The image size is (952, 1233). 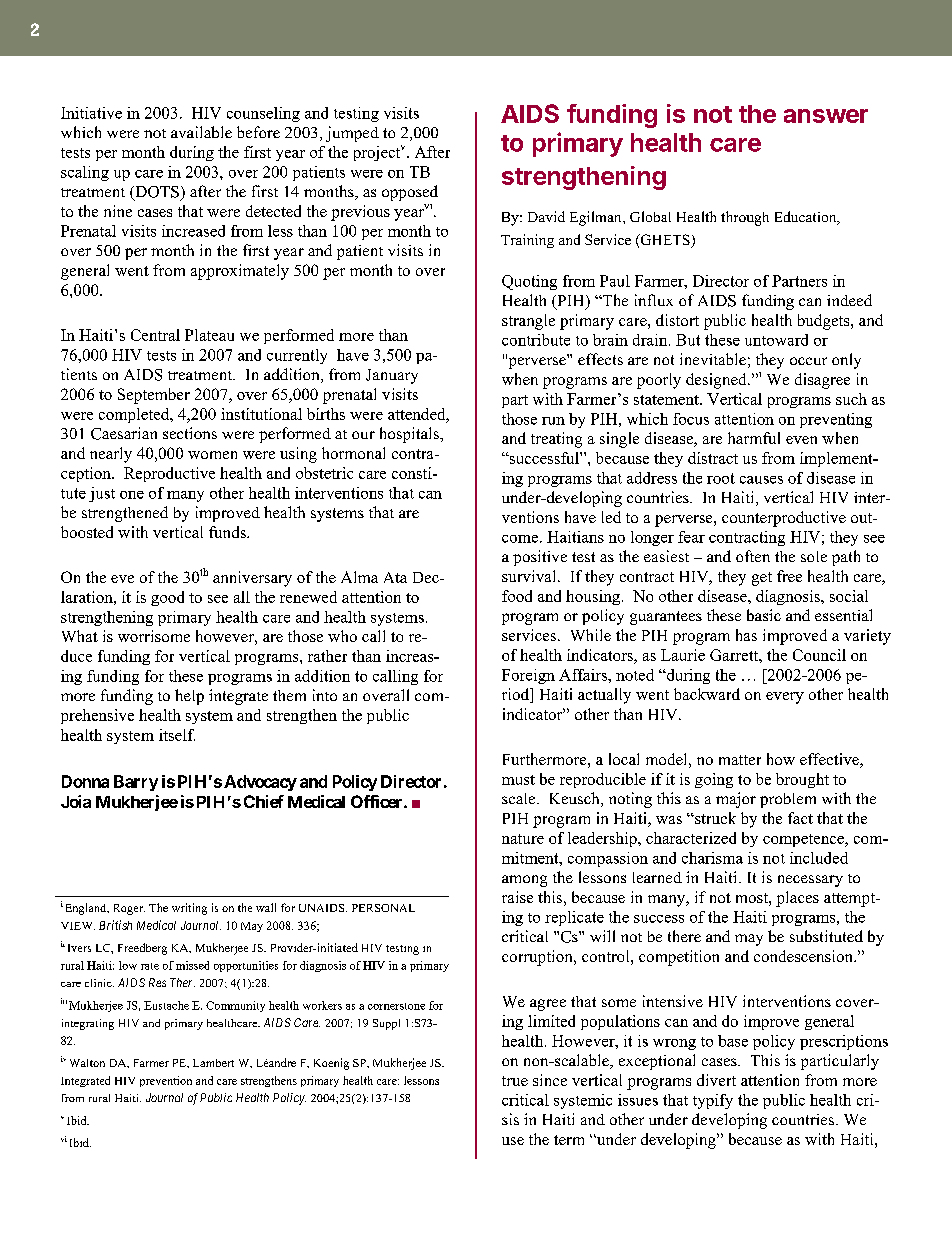 What do you see at coordinates (410, 193) in the image?
I see `opposed` at bounding box center [410, 193].
